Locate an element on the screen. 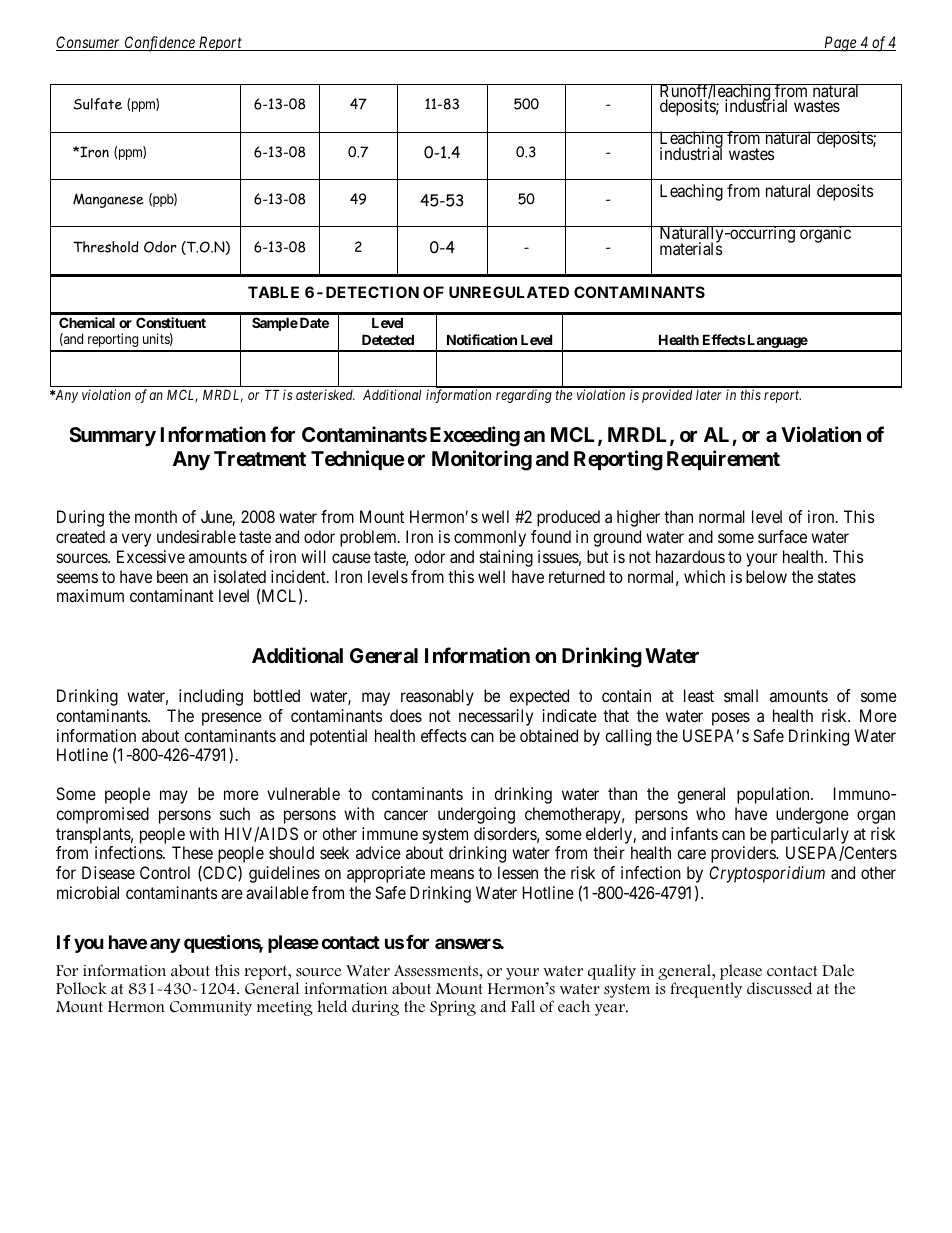  month is located at coordinates (156, 516).
